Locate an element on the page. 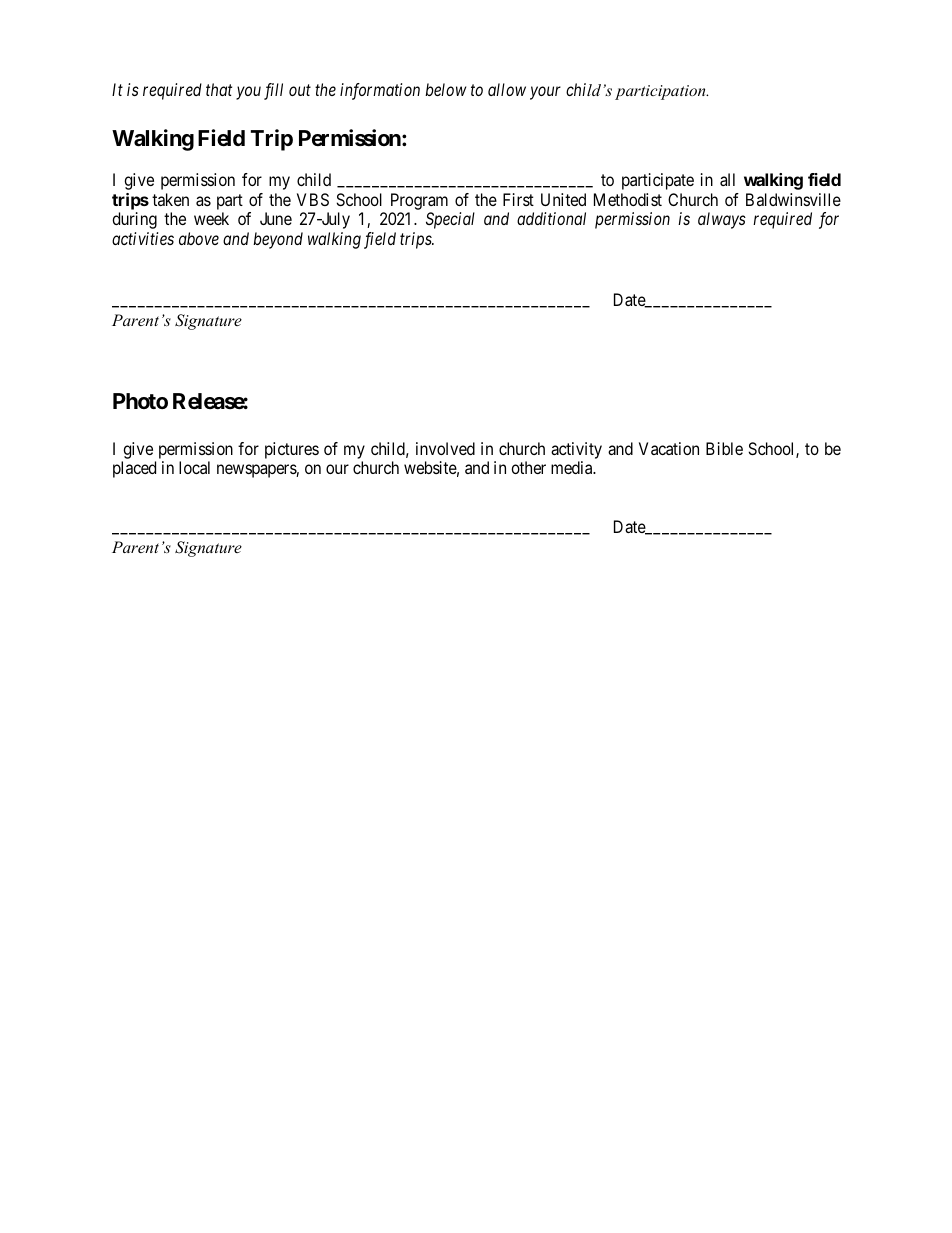 The image size is (952, 1233). involved is located at coordinates (445, 448).
